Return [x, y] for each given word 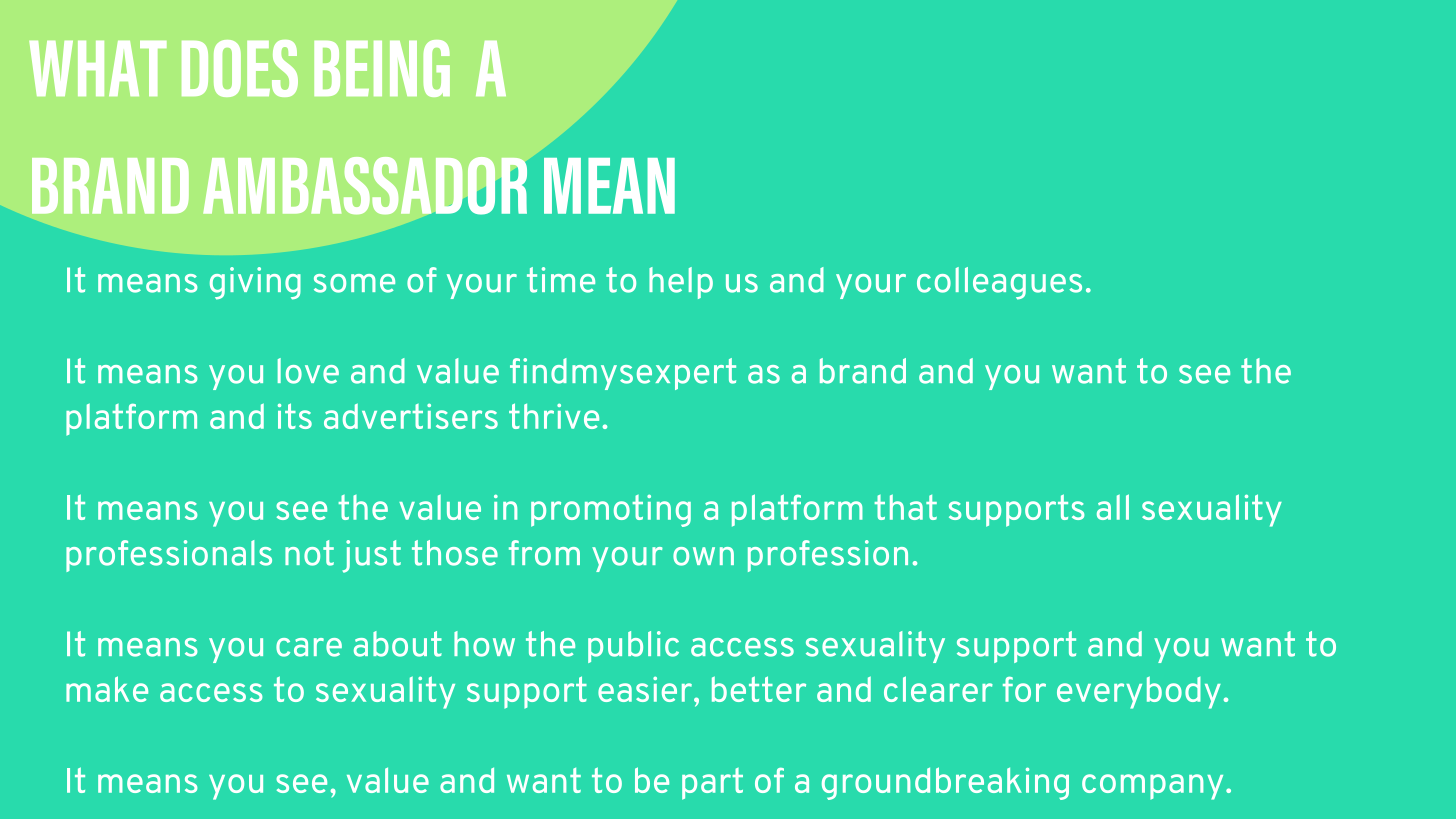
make [107, 689]
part [712, 784]
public [633, 647]
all [1113, 507]
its [295, 416]
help [681, 283]
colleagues [999, 283]
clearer [938, 689]
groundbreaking [945, 783]
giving [255, 283]
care [309, 647]
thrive [554, 416]
